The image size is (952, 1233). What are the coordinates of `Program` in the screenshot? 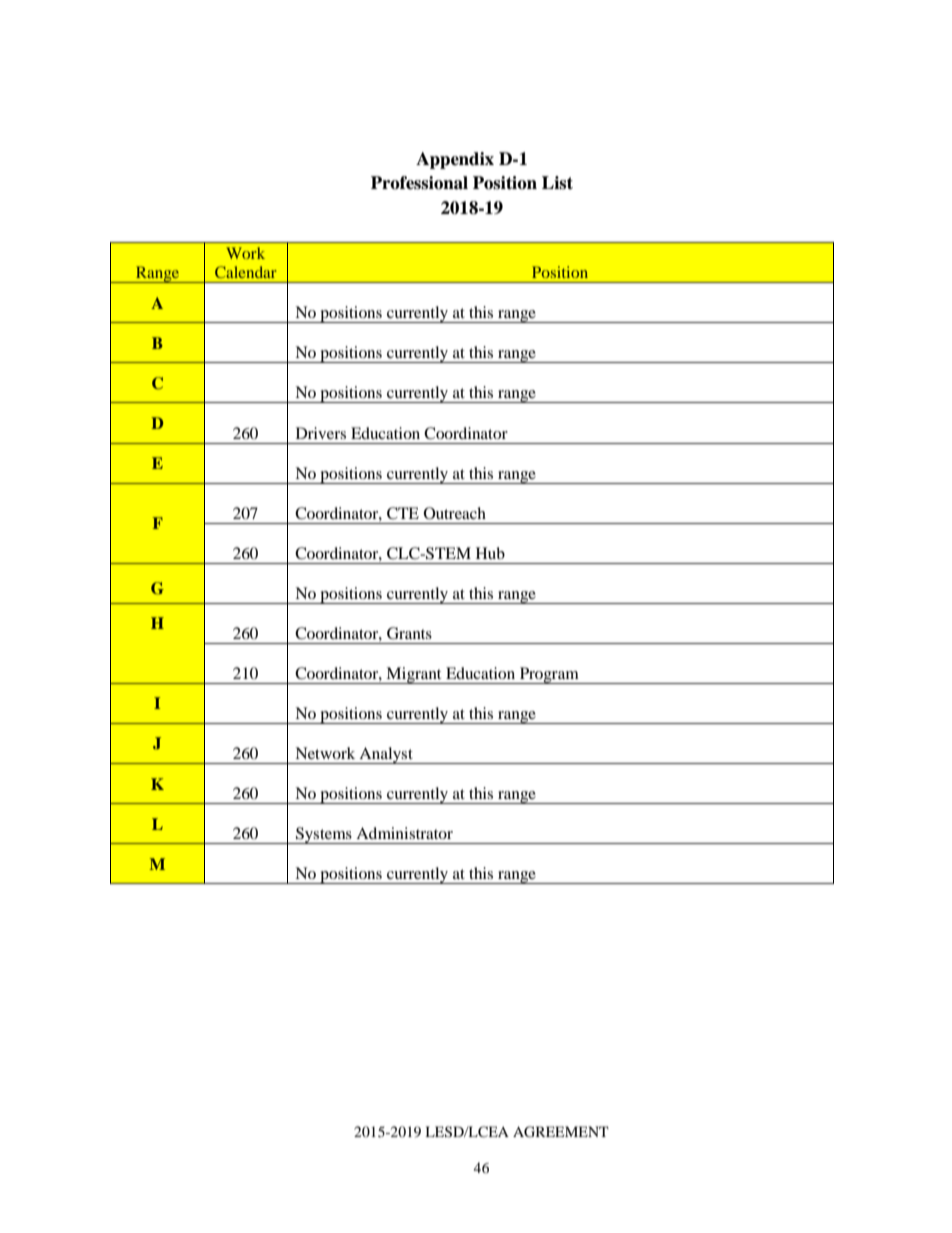 It's located at (549, 675).
